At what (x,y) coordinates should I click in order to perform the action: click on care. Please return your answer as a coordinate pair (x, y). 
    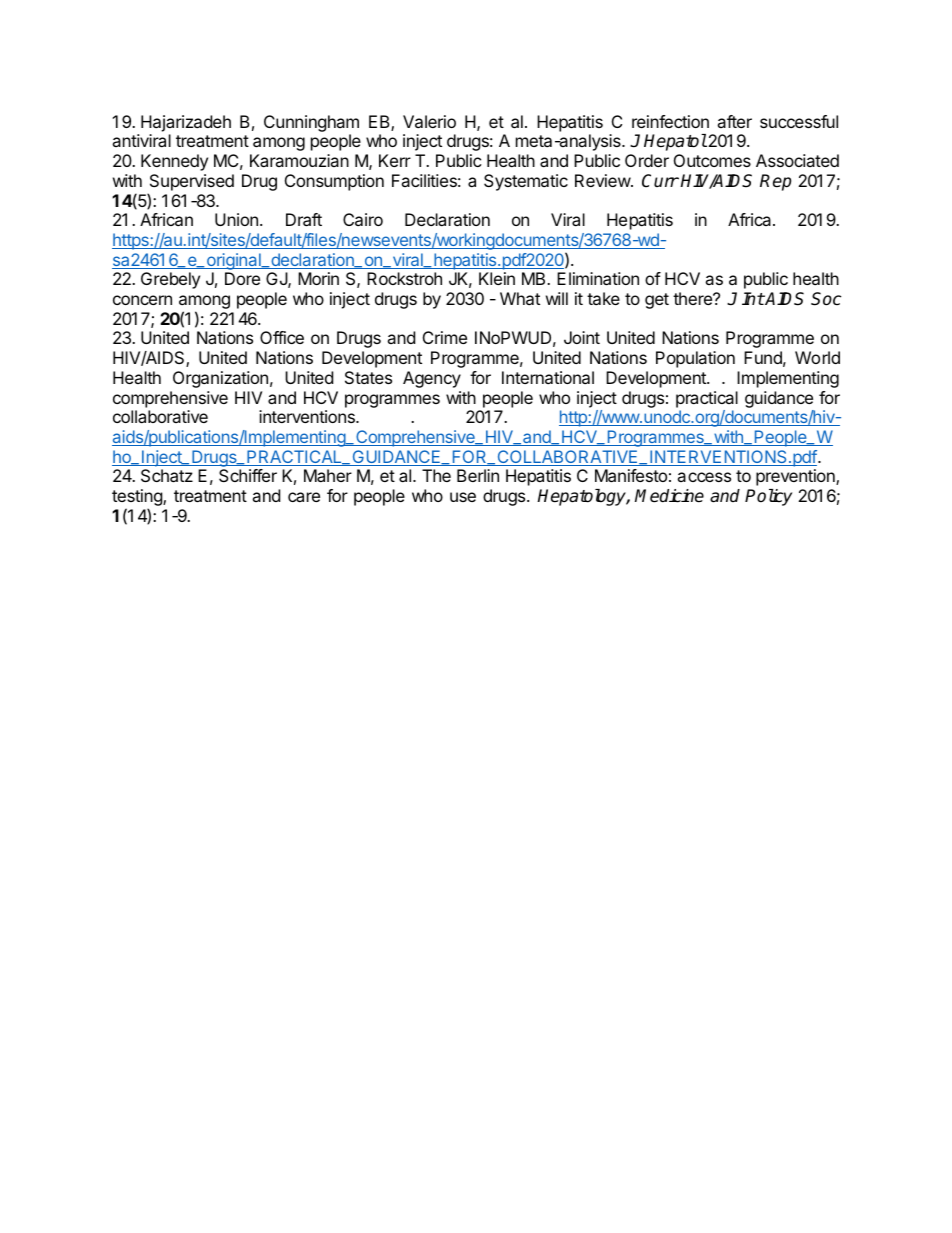
    Looking at the image, I should click on (304, 497).
